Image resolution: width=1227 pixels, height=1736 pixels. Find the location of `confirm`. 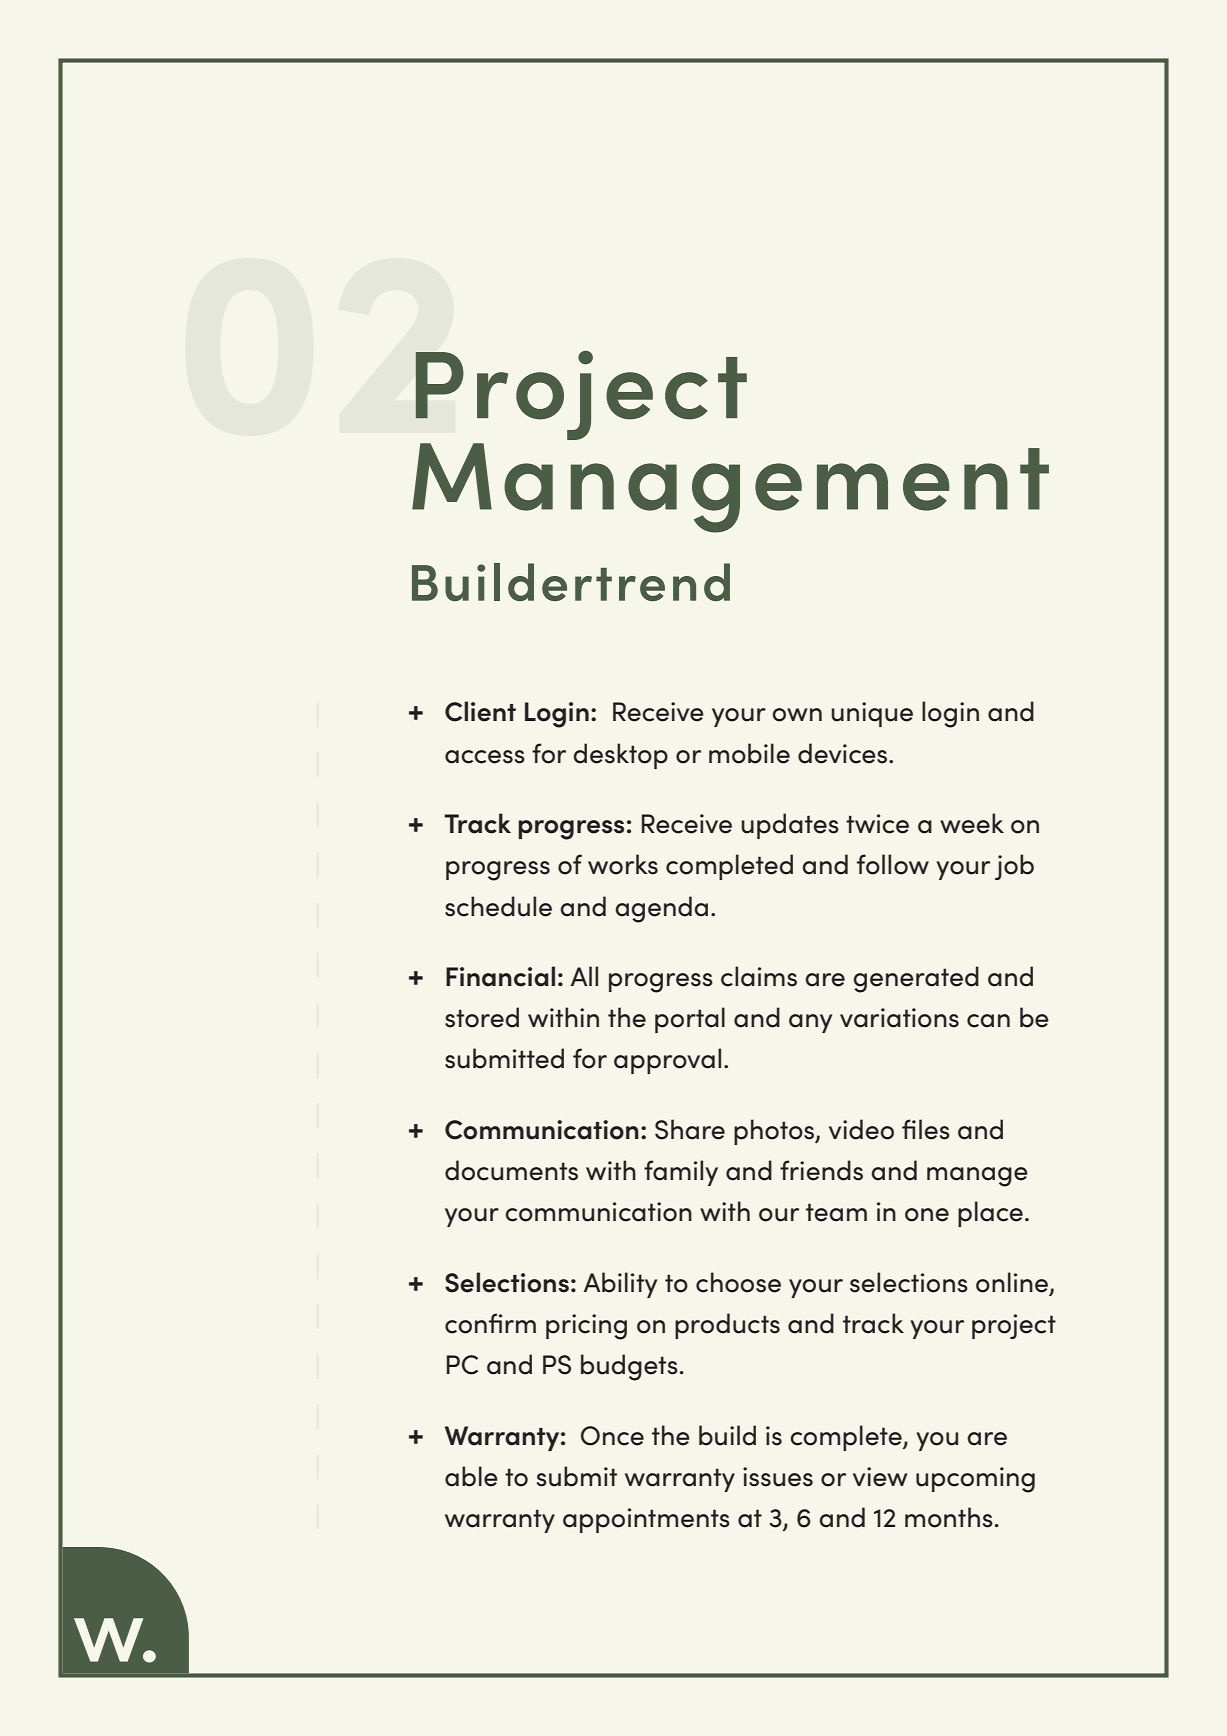

confirm is located at coordinates (490, 1323).
